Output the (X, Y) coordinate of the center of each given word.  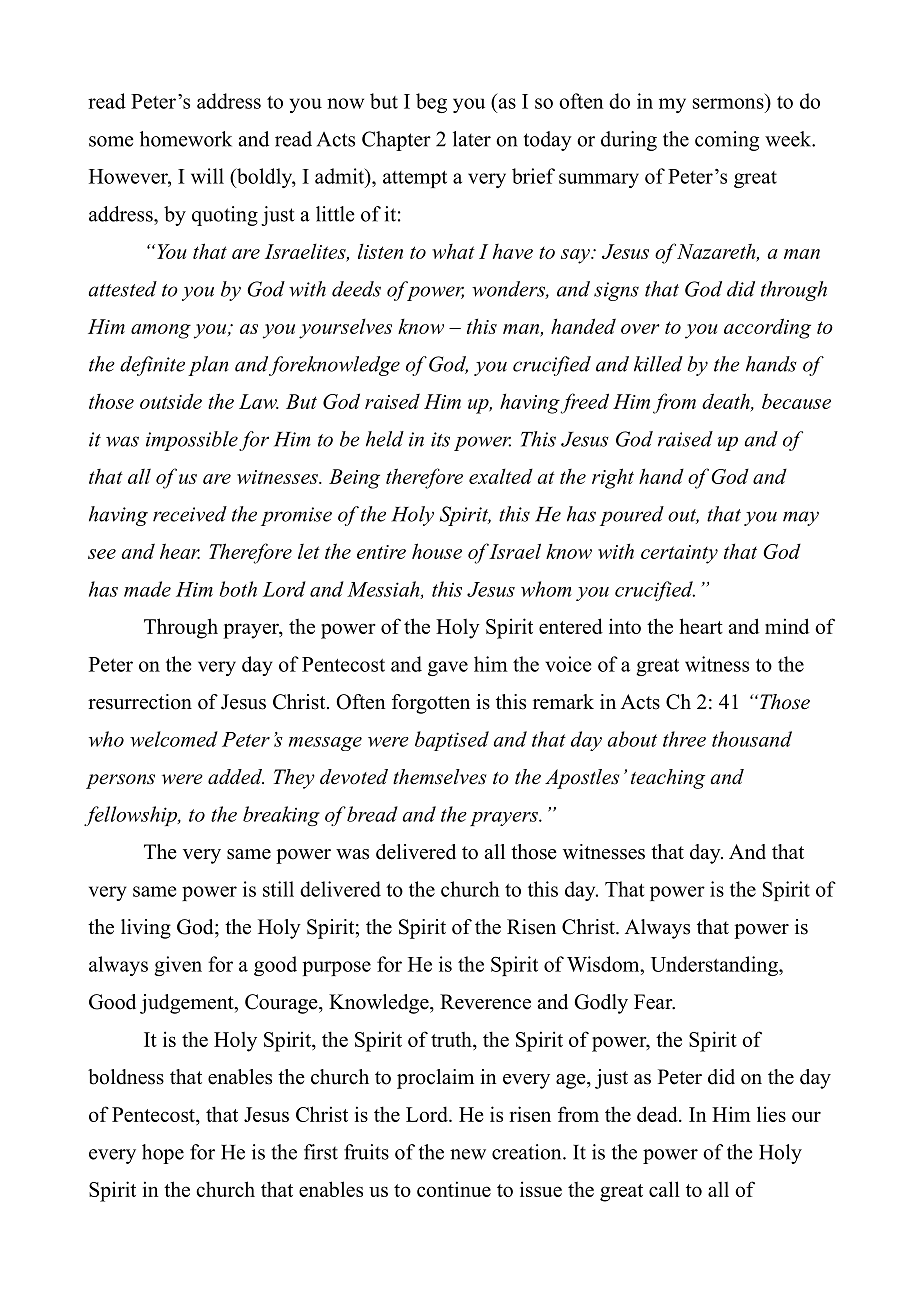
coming (727, 141)
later (472, 139)
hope (163, 1154)
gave (448, 668)
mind (787, 626)
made (147, 589)
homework (186, 139)
